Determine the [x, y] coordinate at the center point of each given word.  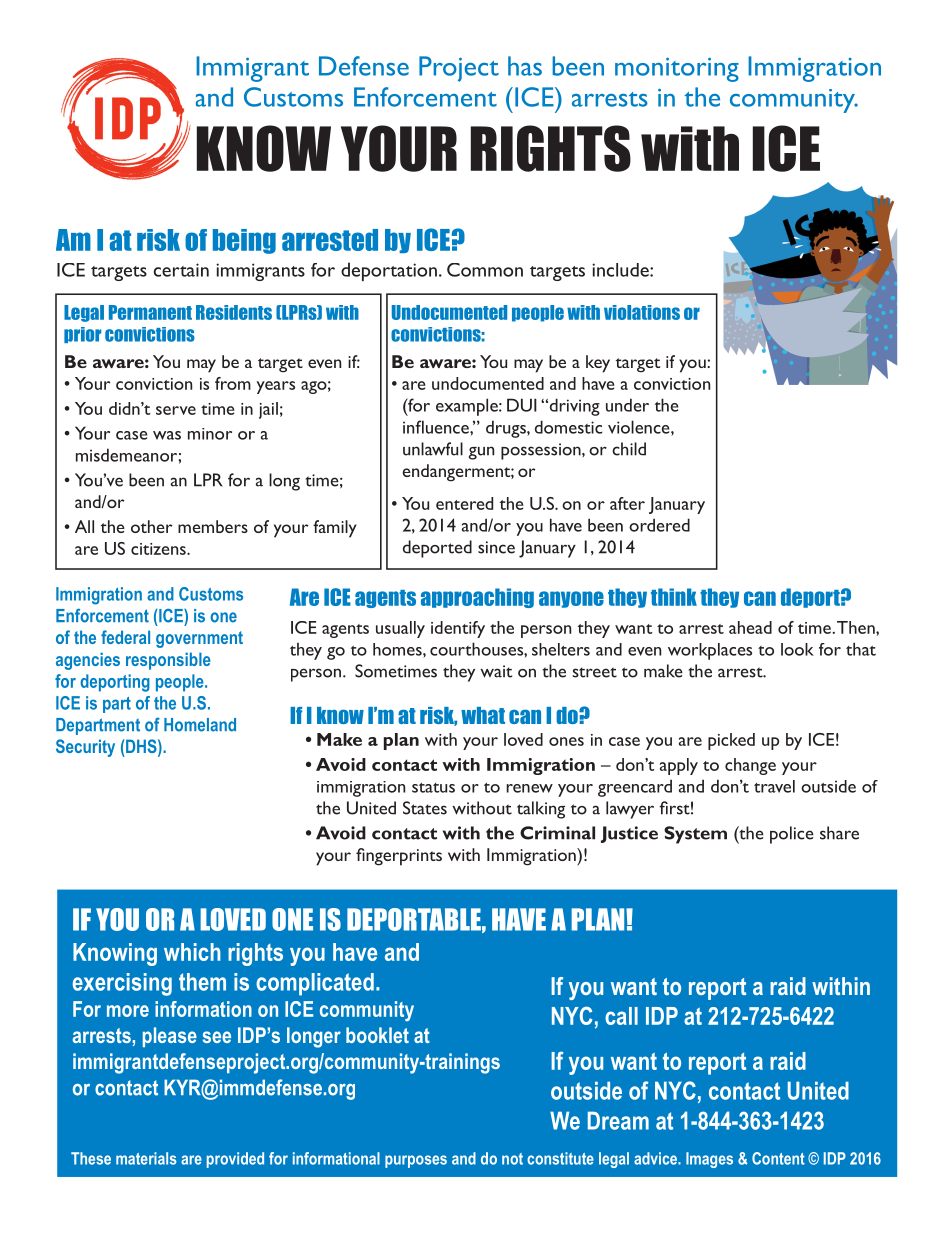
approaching [477, 598]
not [512, 1159]
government [199, 639]
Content [778, 1158]
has [525, 66]
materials [146, 1158]
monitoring [677, 70]
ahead [750, 627]
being [244, 241]
